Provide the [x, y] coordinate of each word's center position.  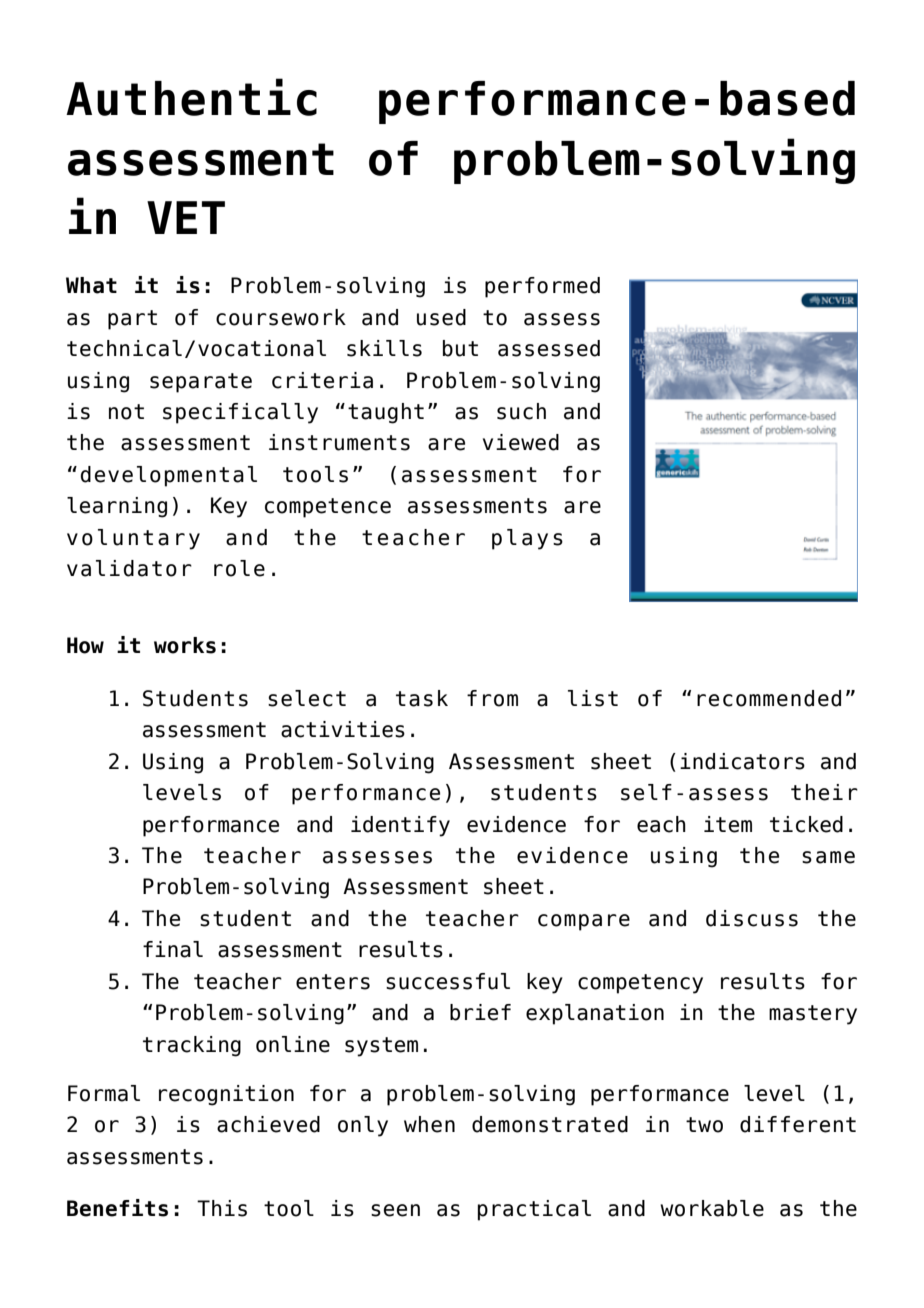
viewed [521, 442]
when [429, 1124]
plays [527, 539]
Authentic [191, 97]
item [728, 824]
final [173, 949]
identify [400, 826]
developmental [169, 476]
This [222, 1208]
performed [542, 287]
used [441, 317]
